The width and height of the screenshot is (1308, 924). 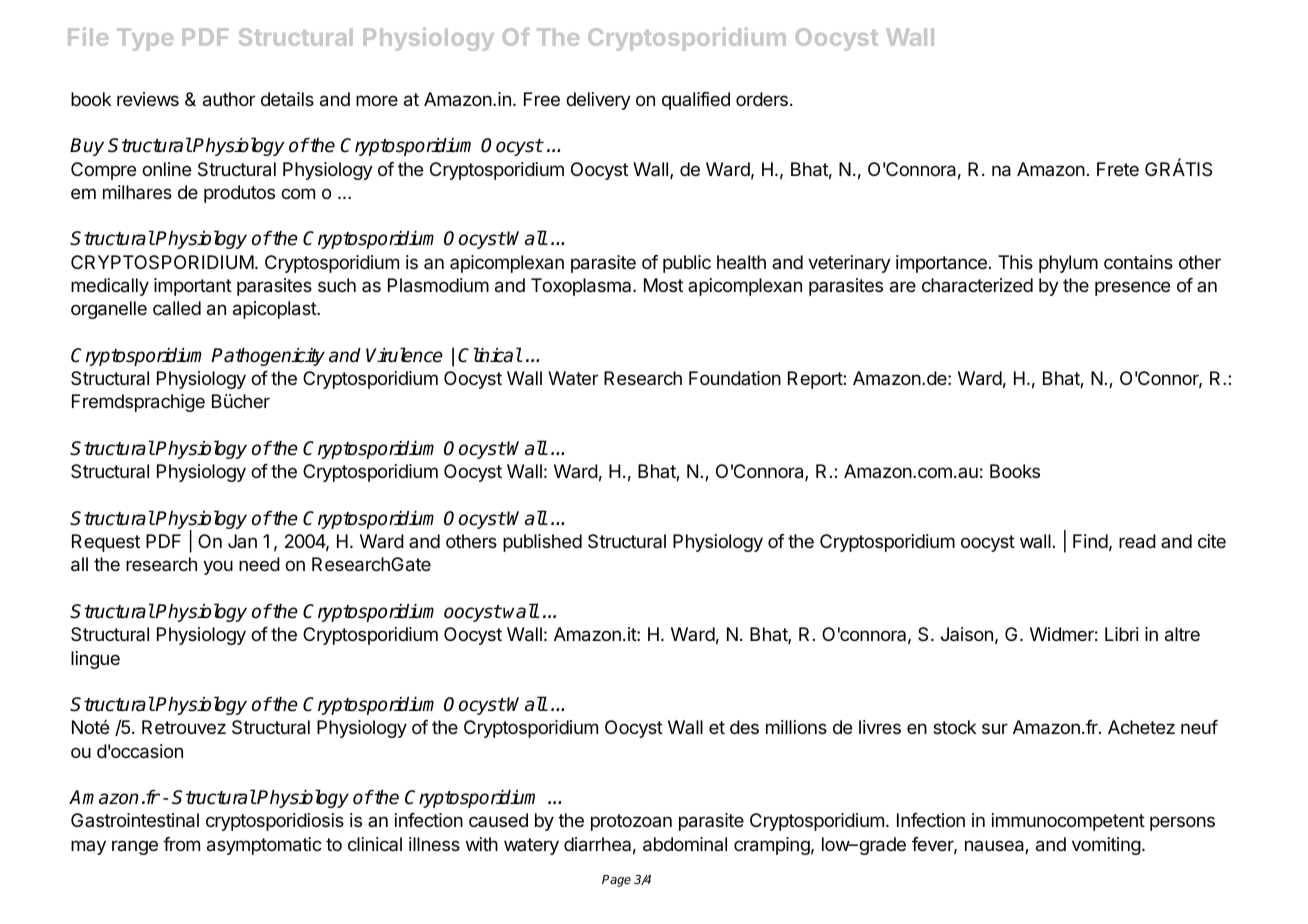 What do you see at coordinates (1106, 846) in the screenshot?
I see `vomiting` at bounding box center [1106, 846].
